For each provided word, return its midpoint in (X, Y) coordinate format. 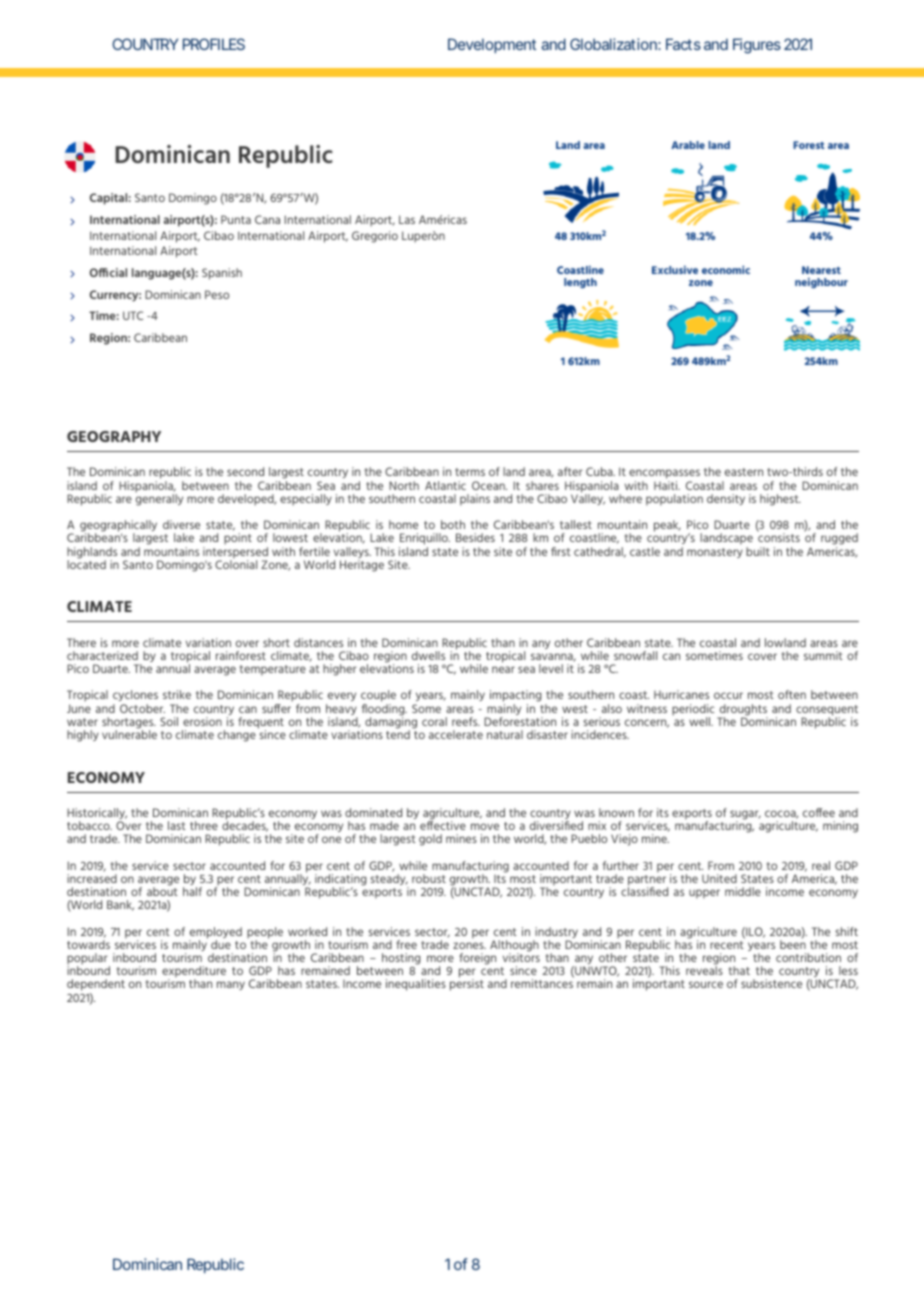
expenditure (194, 973)
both (453, 524)
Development (492, 45)
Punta (236, 219)
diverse (181, 524)
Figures (757, 46)
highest (780, 500)
